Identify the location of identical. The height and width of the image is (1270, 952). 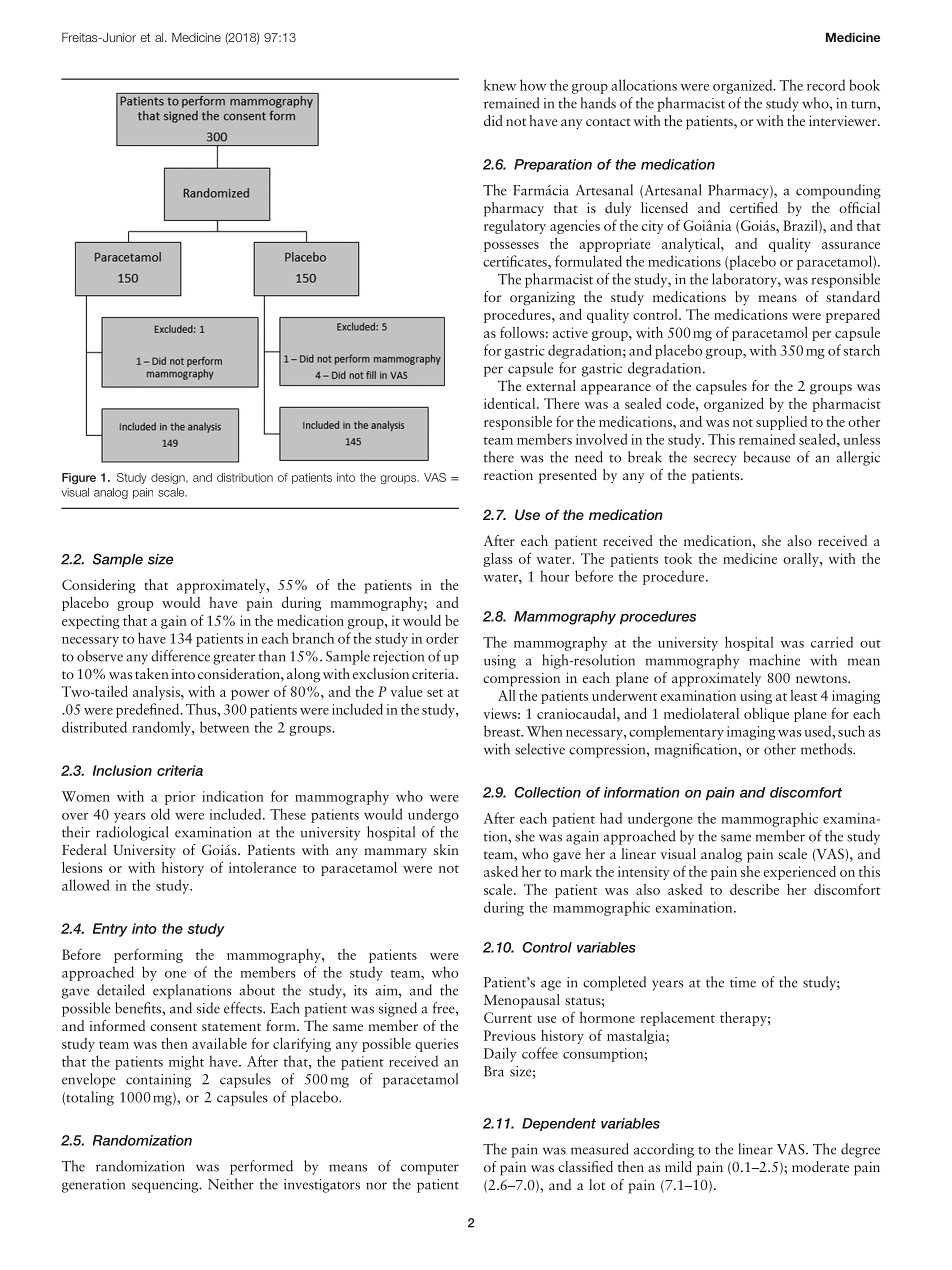
(511, 403).
